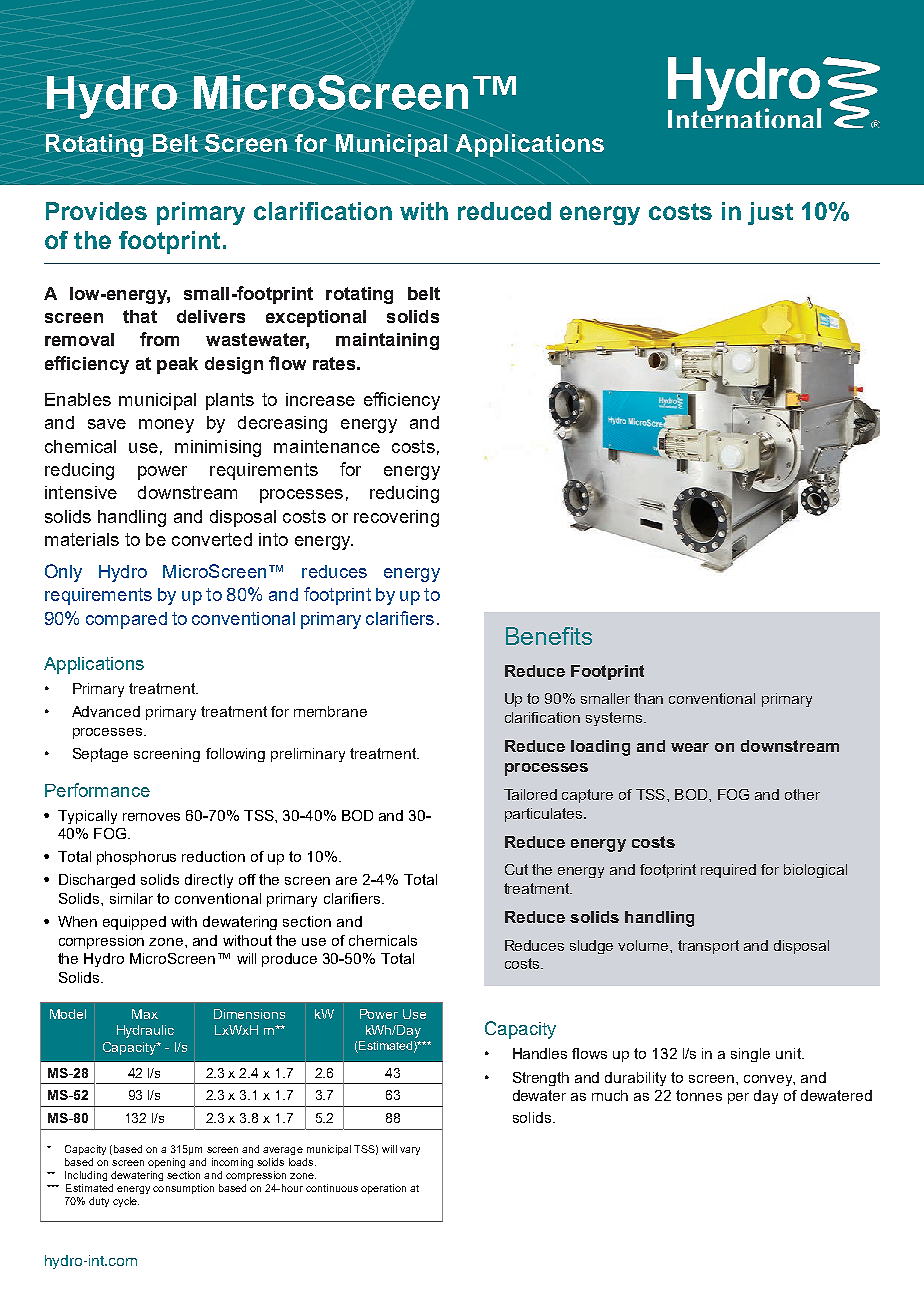 The image size is (924, 1308). Describe the element at coordinates (708, 947) in the screenshot. I see `transport` at that location.
